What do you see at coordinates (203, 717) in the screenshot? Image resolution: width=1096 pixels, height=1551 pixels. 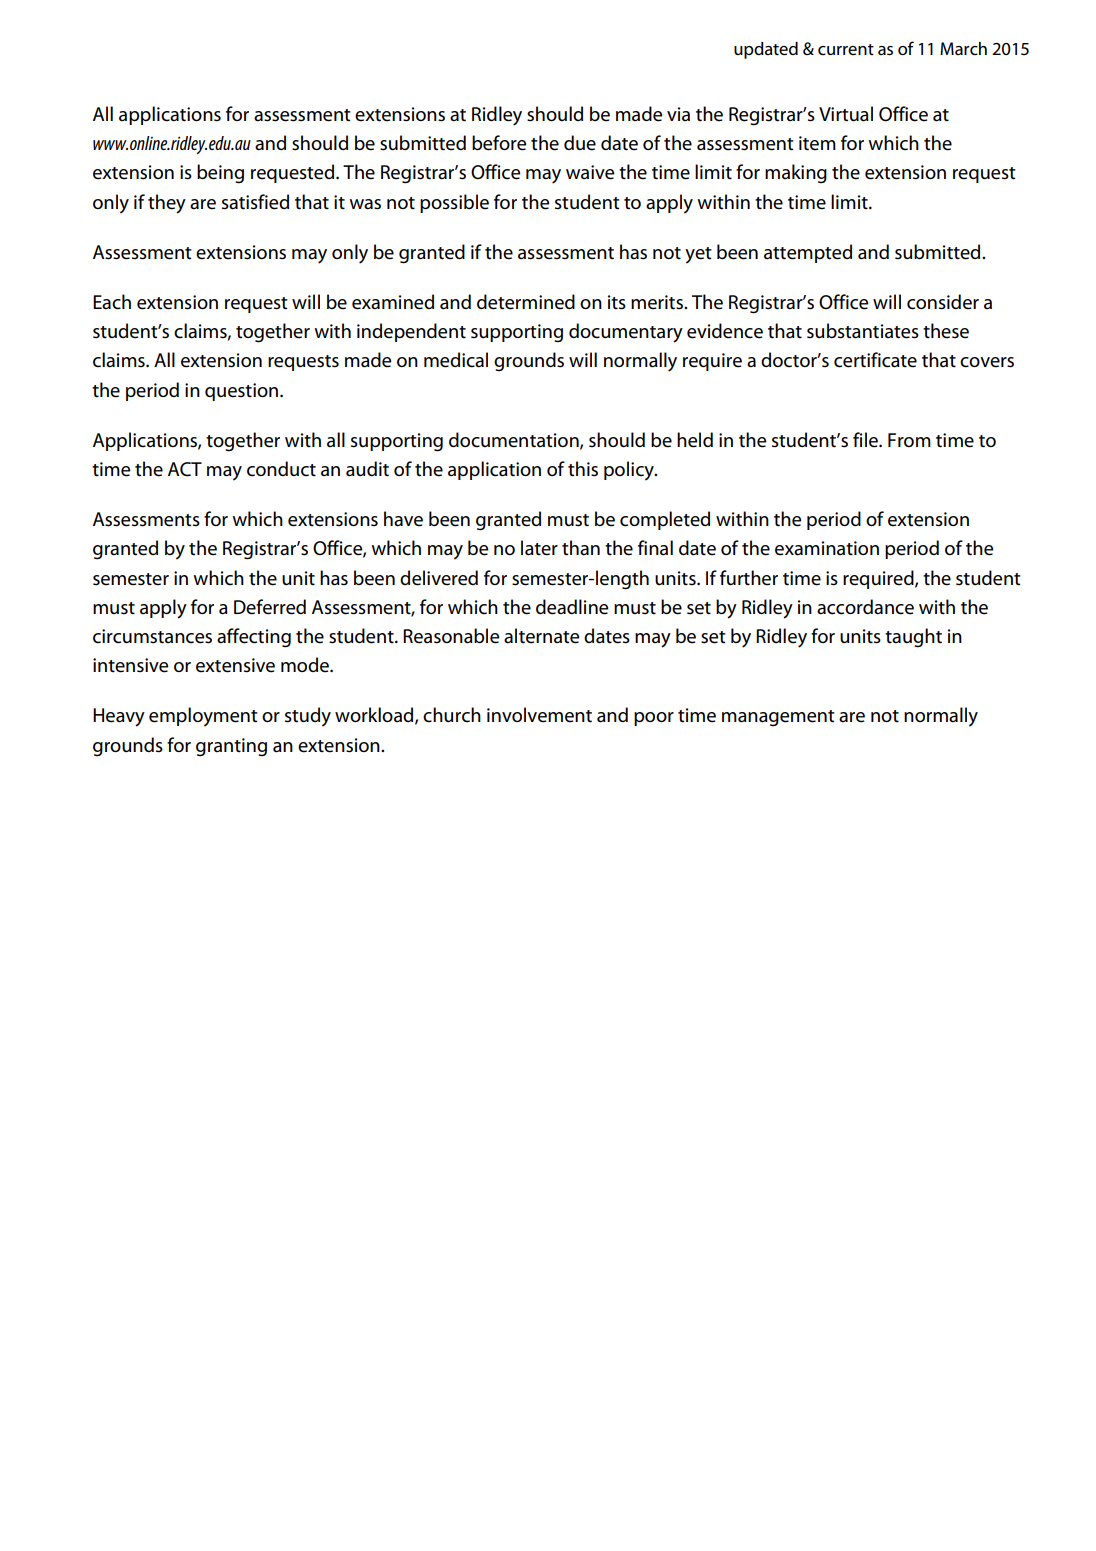 I see `employment` at bounding box center [203, 717].
